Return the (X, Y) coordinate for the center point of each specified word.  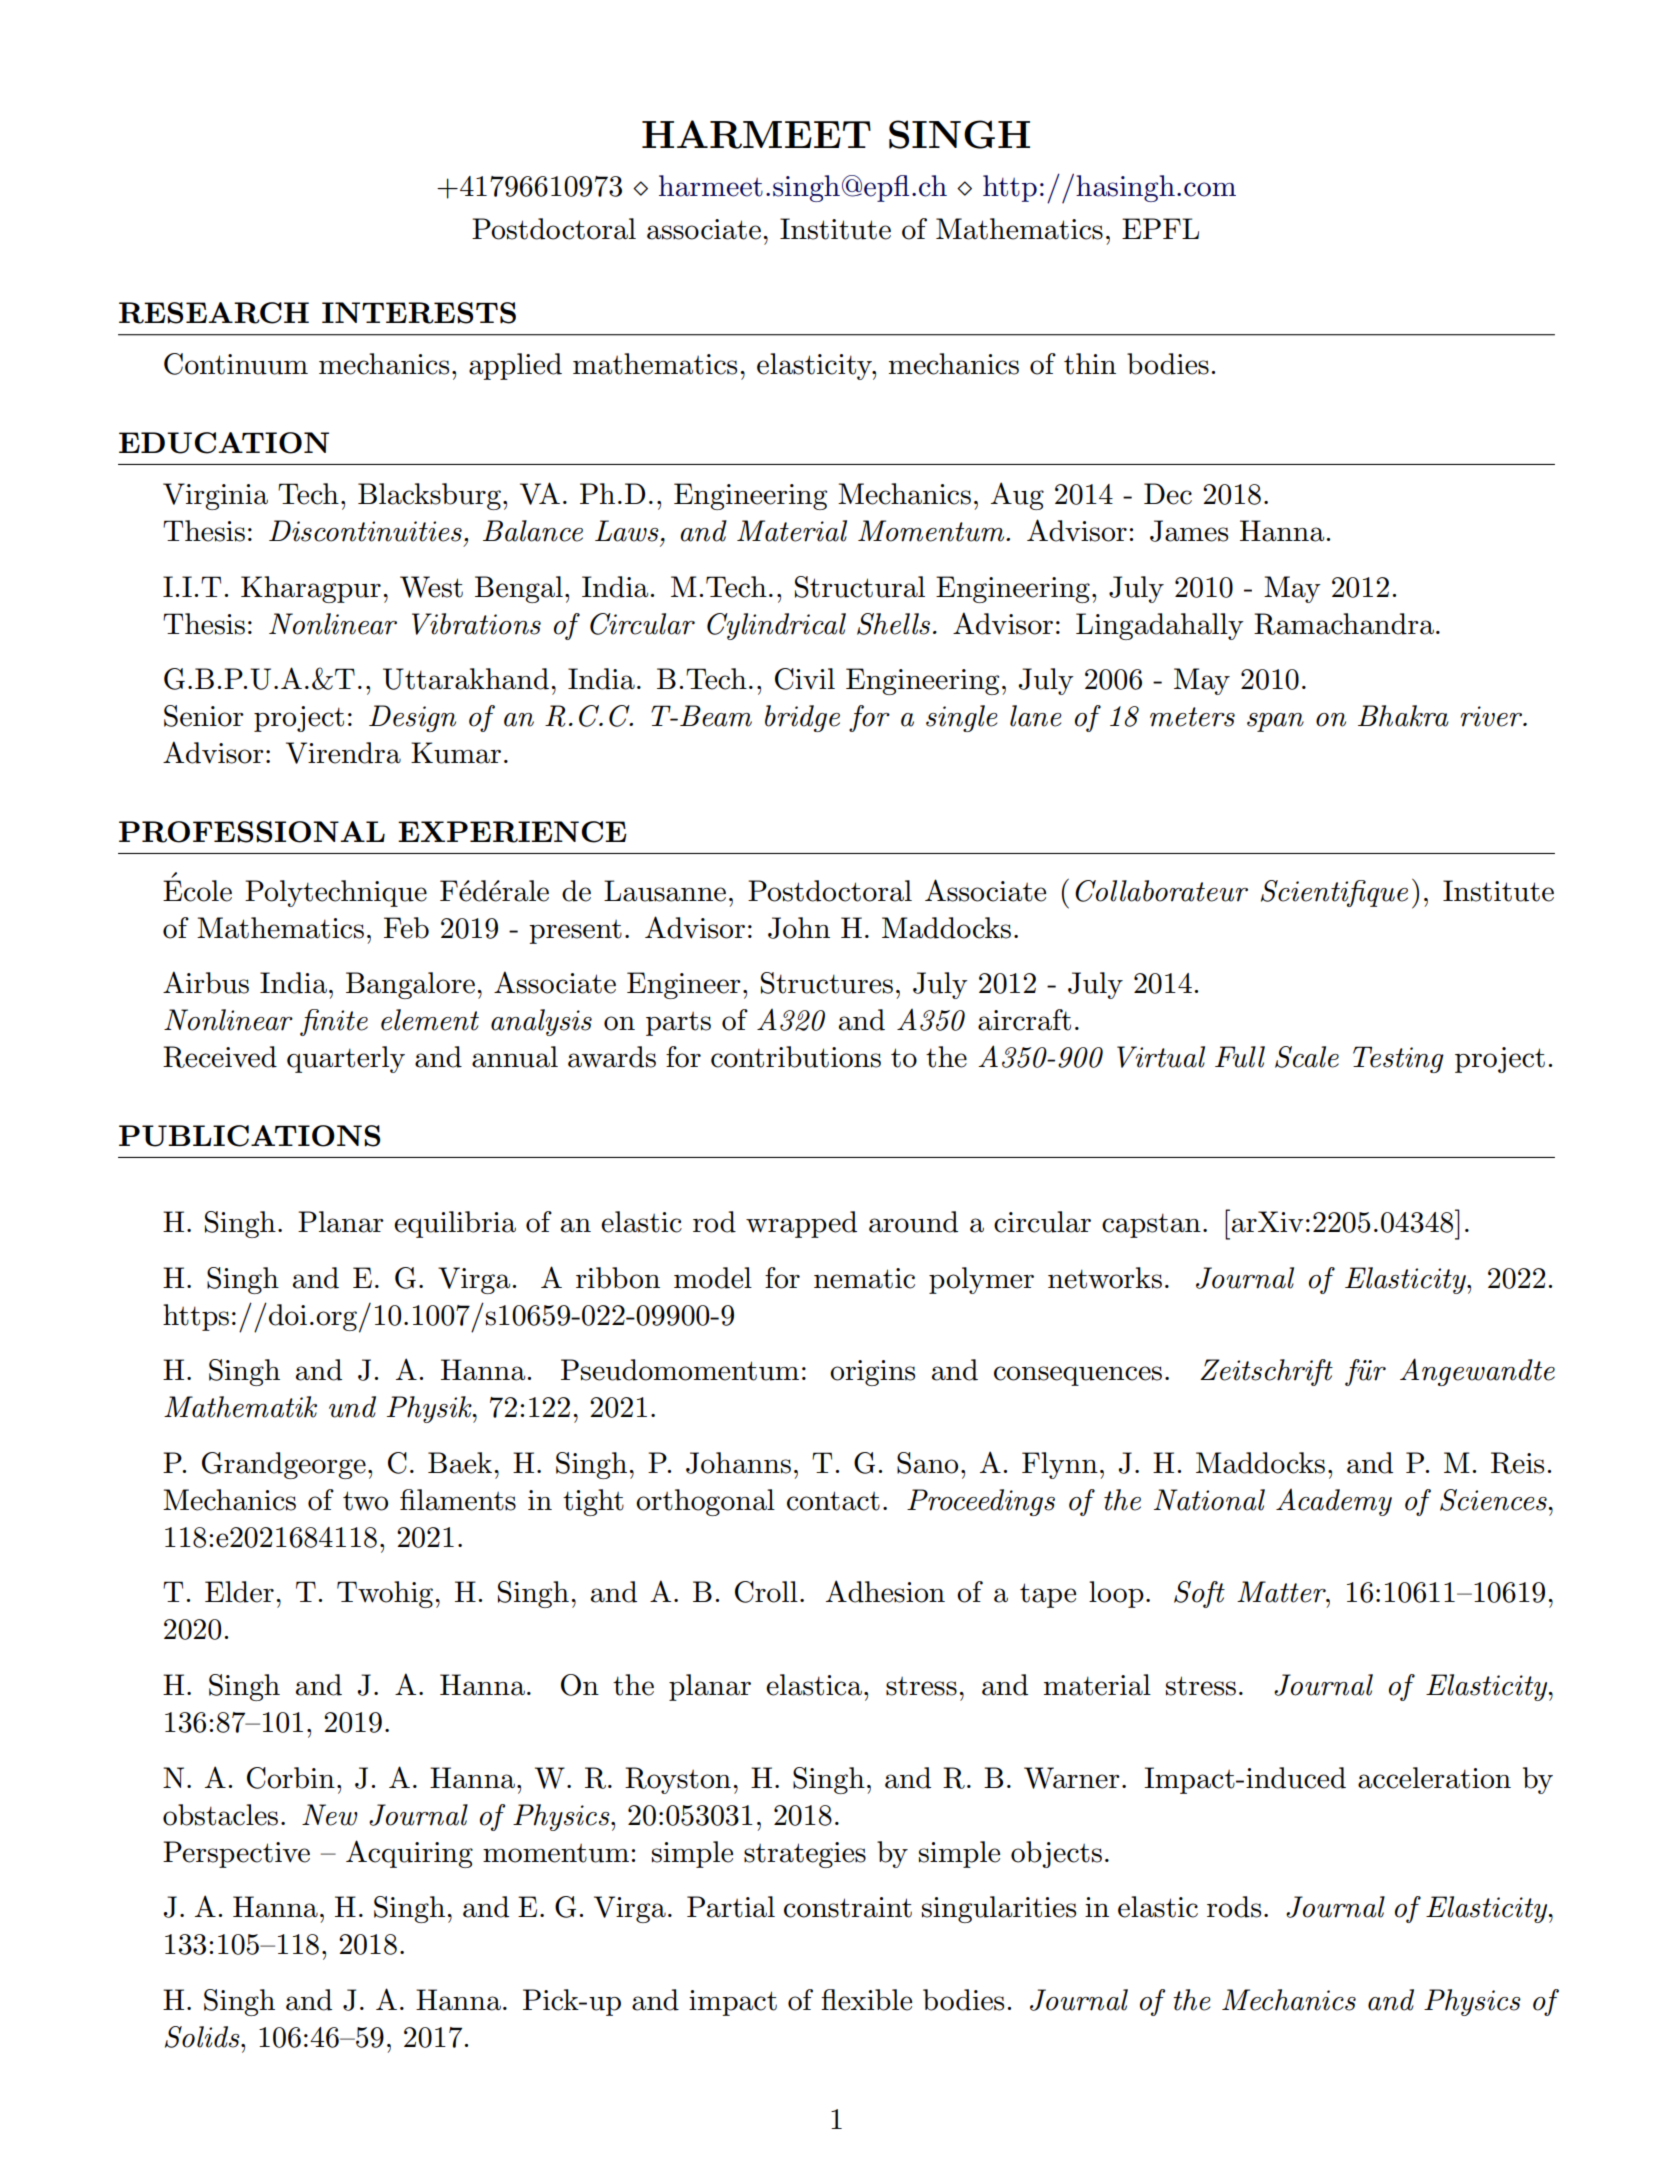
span (1275, 722)
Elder (239, 1592)
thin (1090, 364)
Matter (1282, 1592)
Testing (1398, 1059)
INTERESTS (419, 313)
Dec (1168, 494)
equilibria (455, 1224)
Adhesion (885, 1591)
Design (412, 718)
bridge (802, 718)
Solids (203, 2037)
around (913, 1222)
